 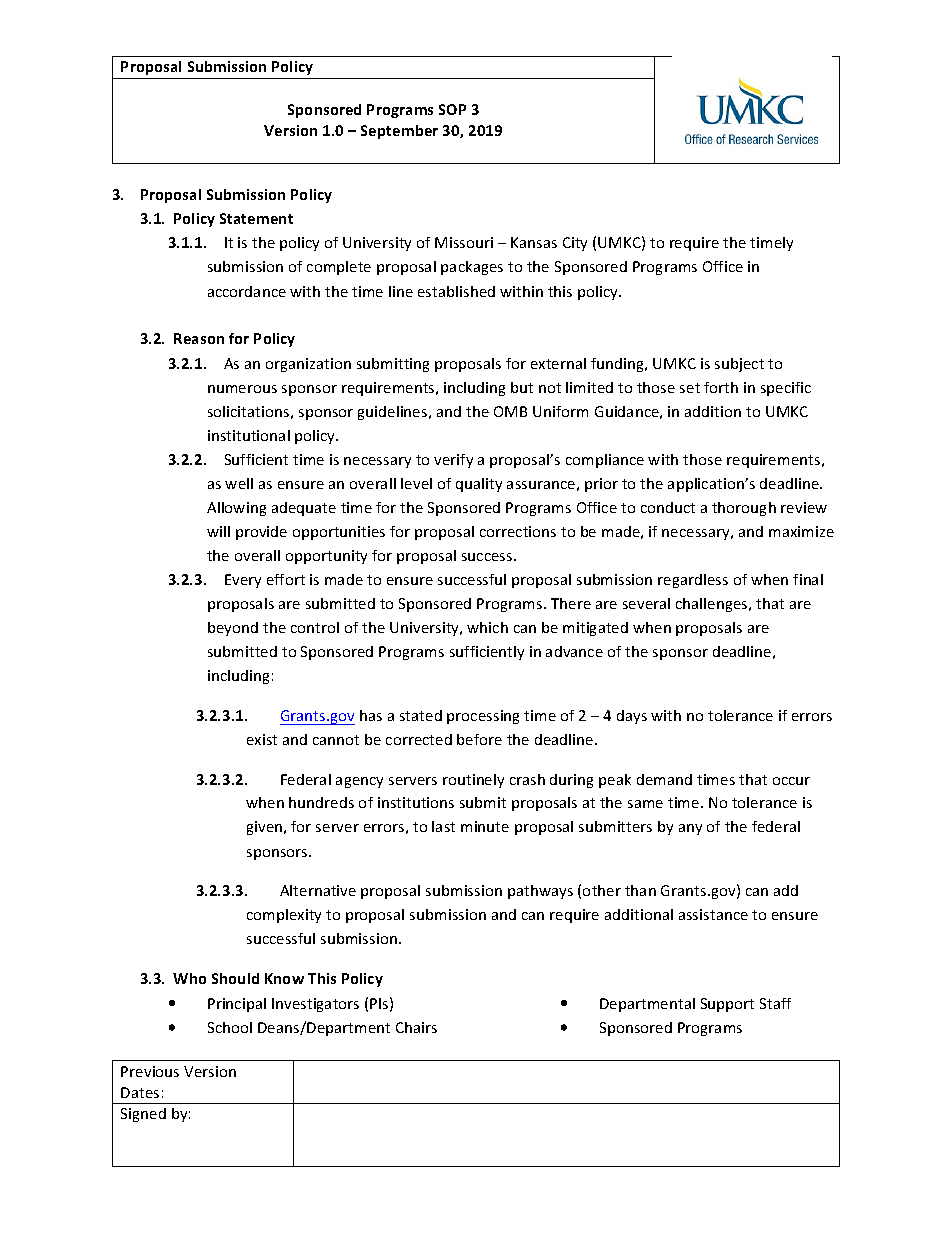 I want to click on any, so click(x=690, y=829).
